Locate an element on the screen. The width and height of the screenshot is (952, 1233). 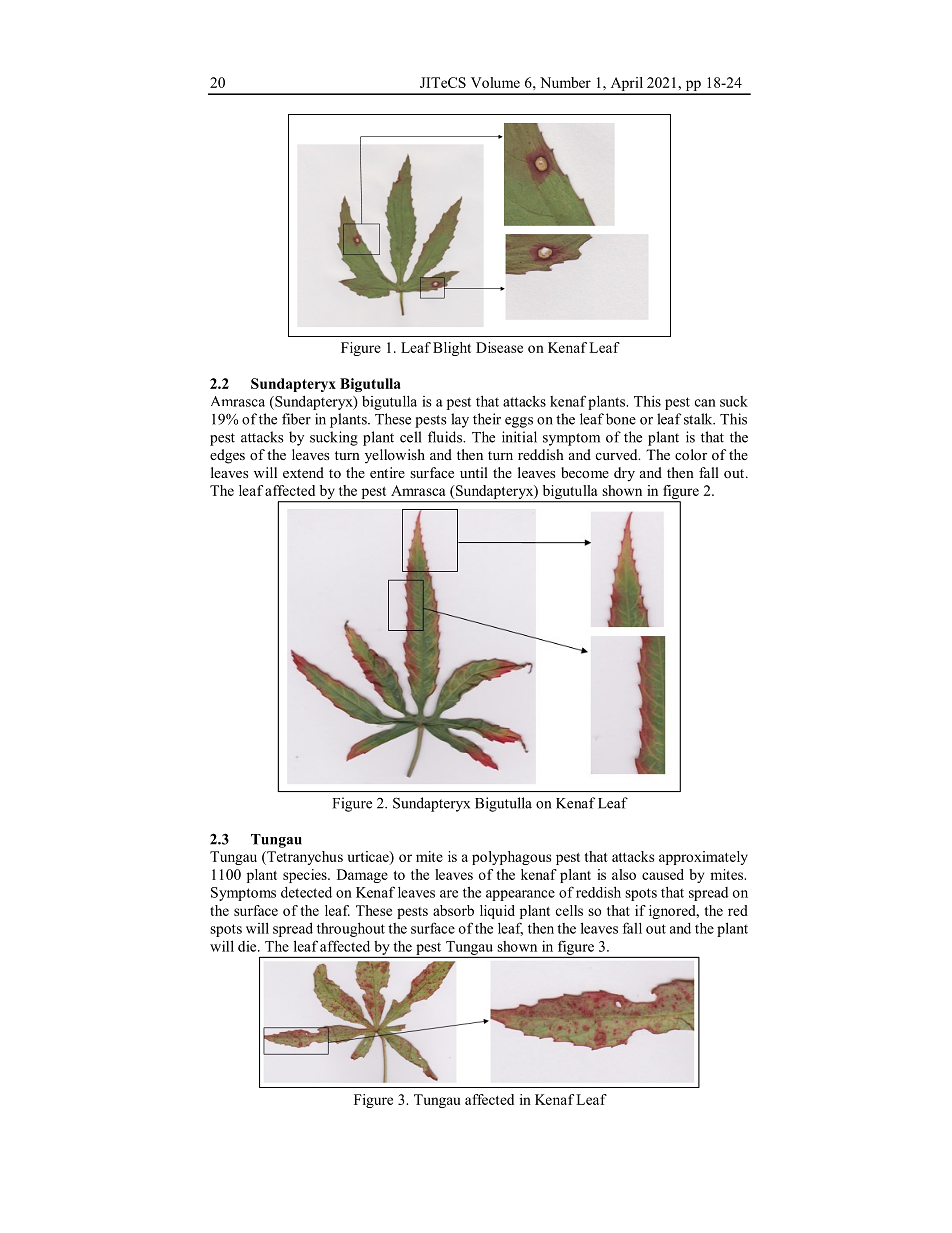
fiber is located at coordinates (296, 419).
